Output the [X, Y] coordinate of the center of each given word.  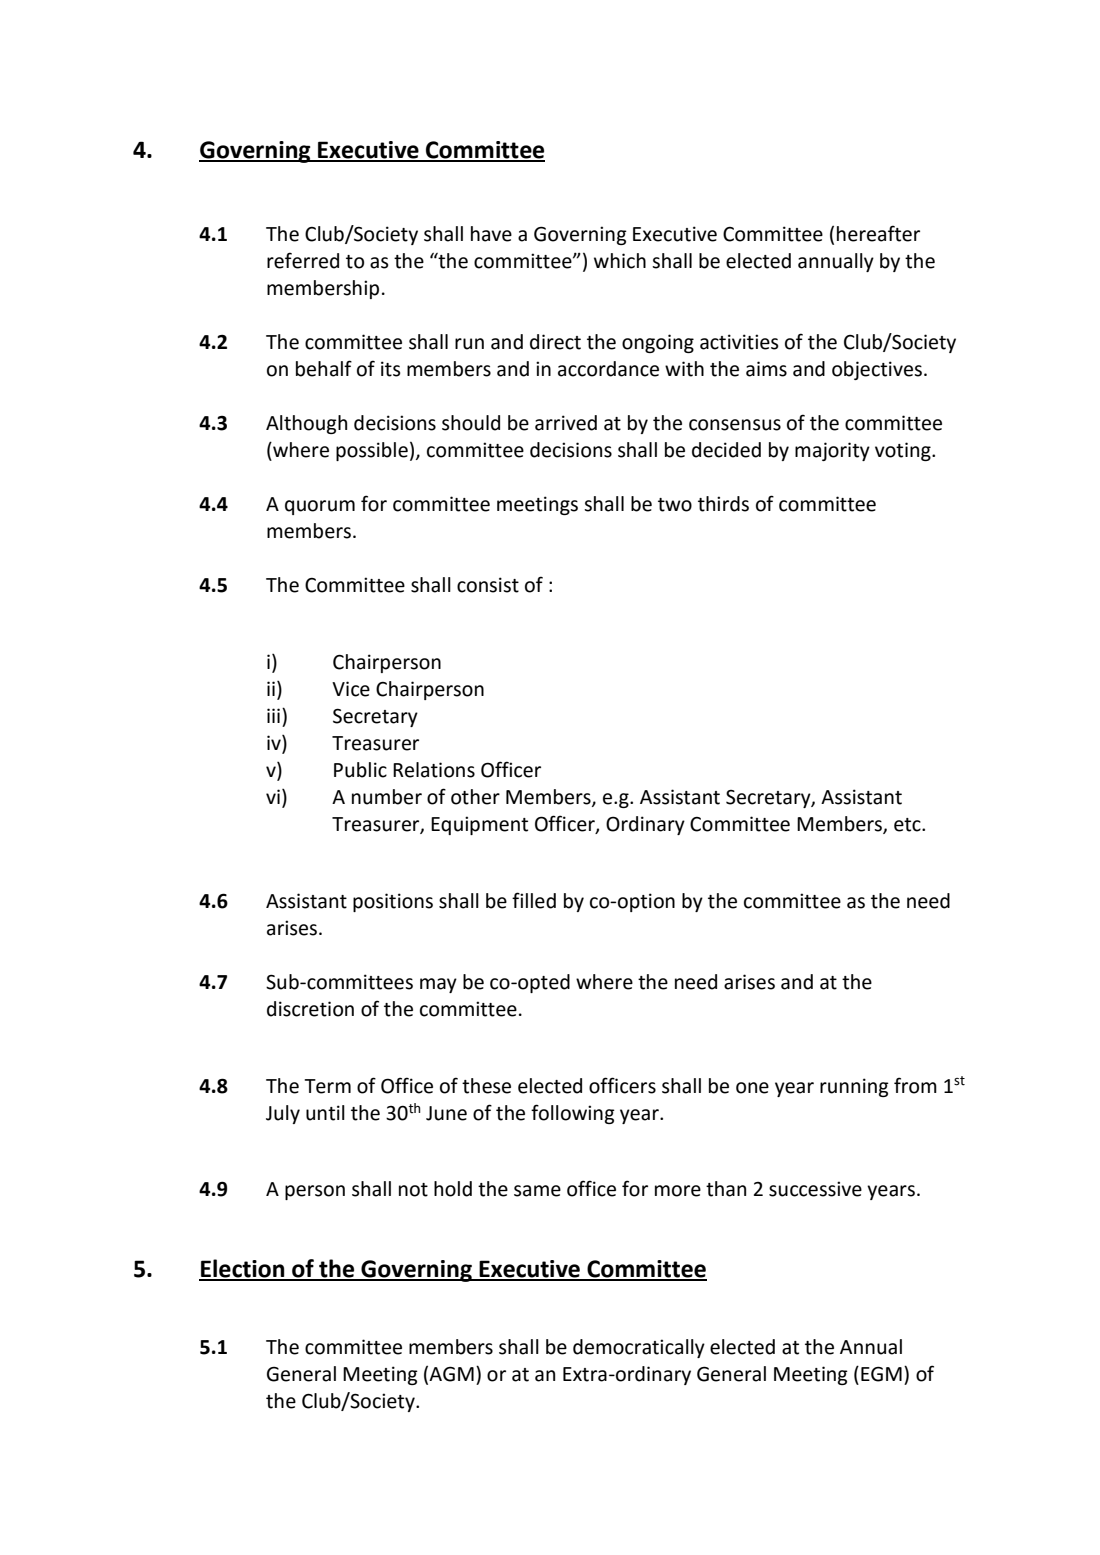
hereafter [878, 233]
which [620, 261]
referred [303, 260]
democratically [639, 1348]
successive [815, 1189]
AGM [451, 1374]
